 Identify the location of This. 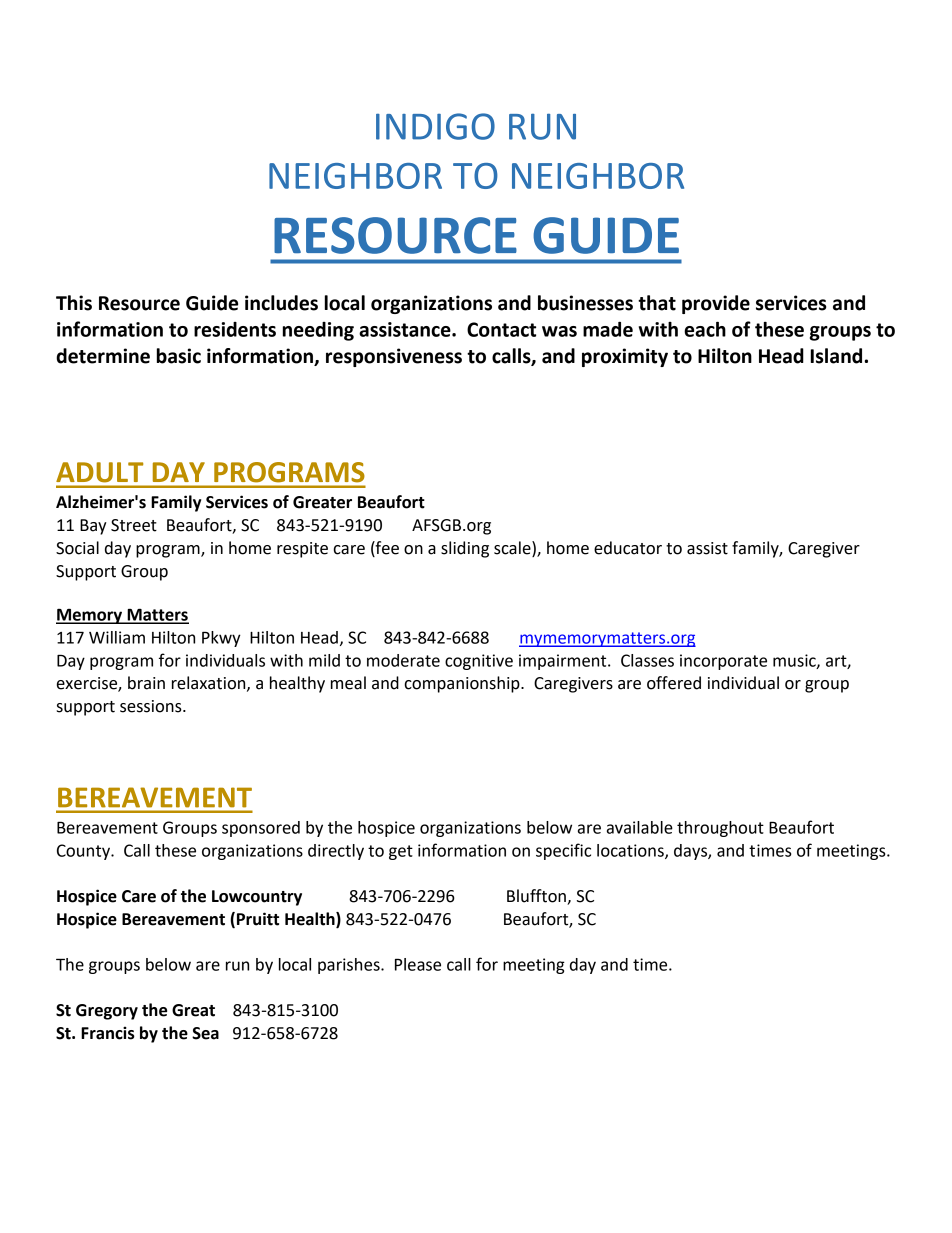
(74, 303).
